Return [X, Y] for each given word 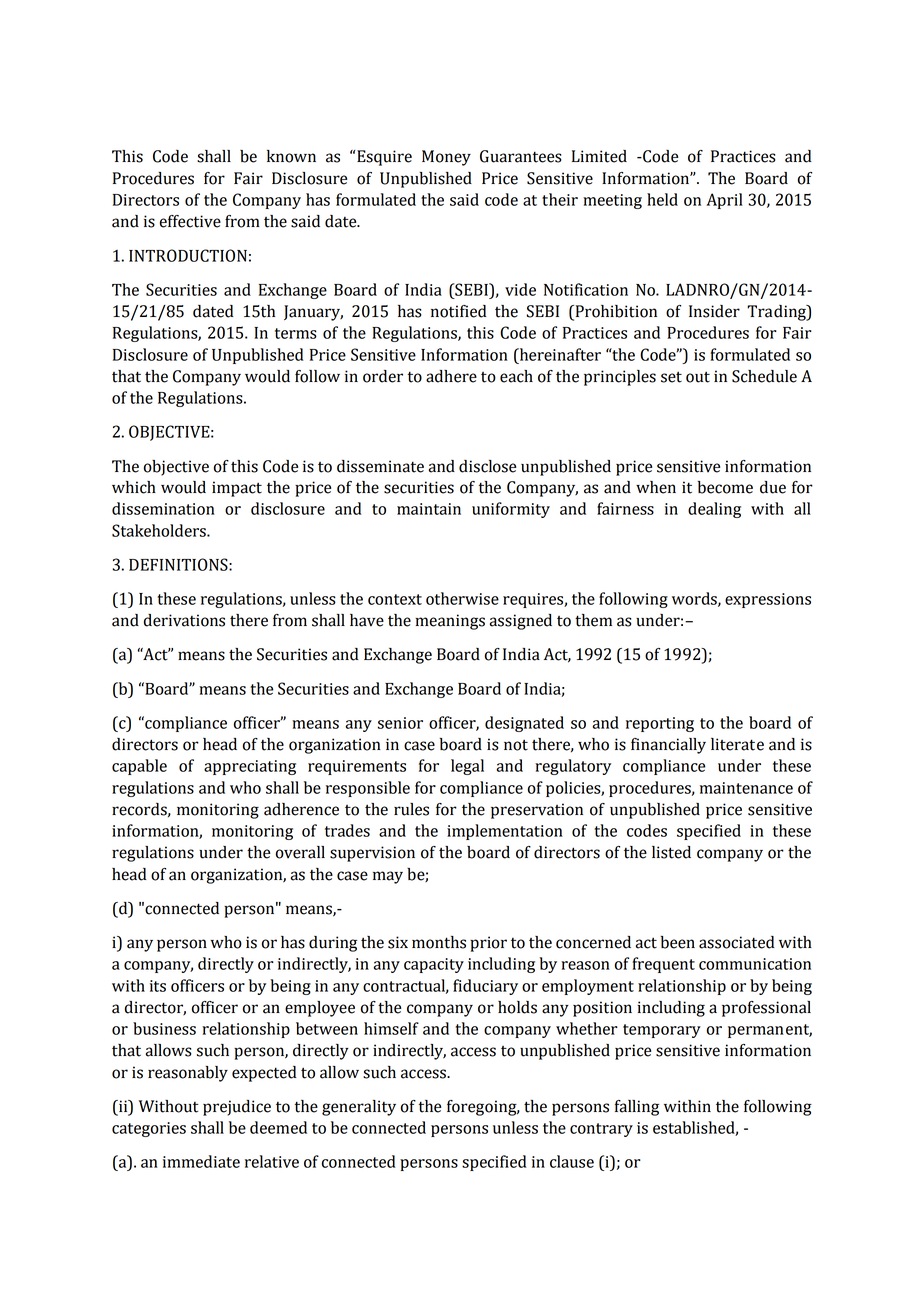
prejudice [237, 1108]
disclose [487, 466]
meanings [450, 622]
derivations [184, 620]
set [671, 377]
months [439, 942]
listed [671, 852]
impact [237, 489]
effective [190, 221]
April [724, 201]
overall [300, 852]
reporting [660, 724]
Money [446, 158]
